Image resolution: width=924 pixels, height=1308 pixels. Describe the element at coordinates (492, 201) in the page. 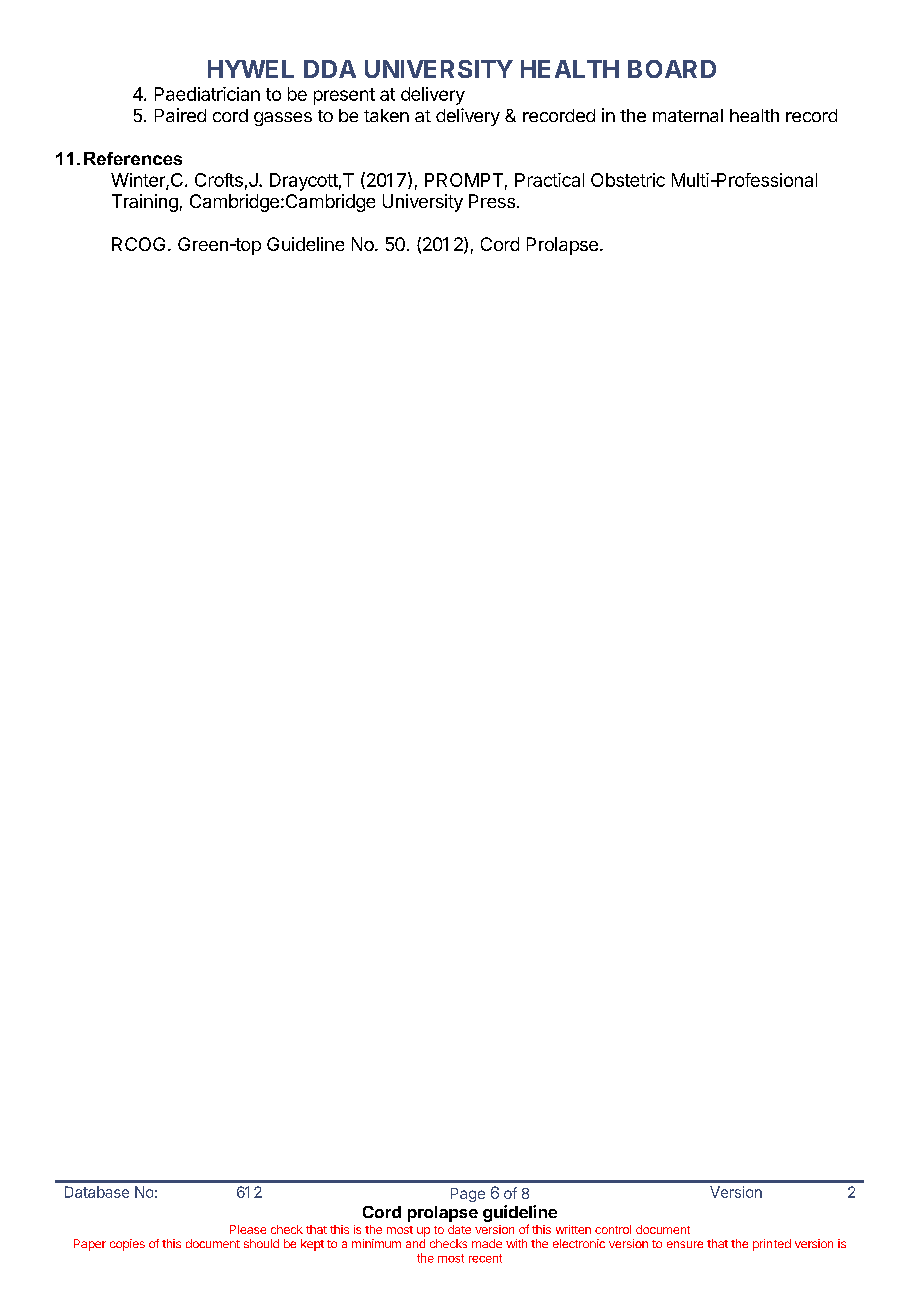

I see `Press` at that location.
